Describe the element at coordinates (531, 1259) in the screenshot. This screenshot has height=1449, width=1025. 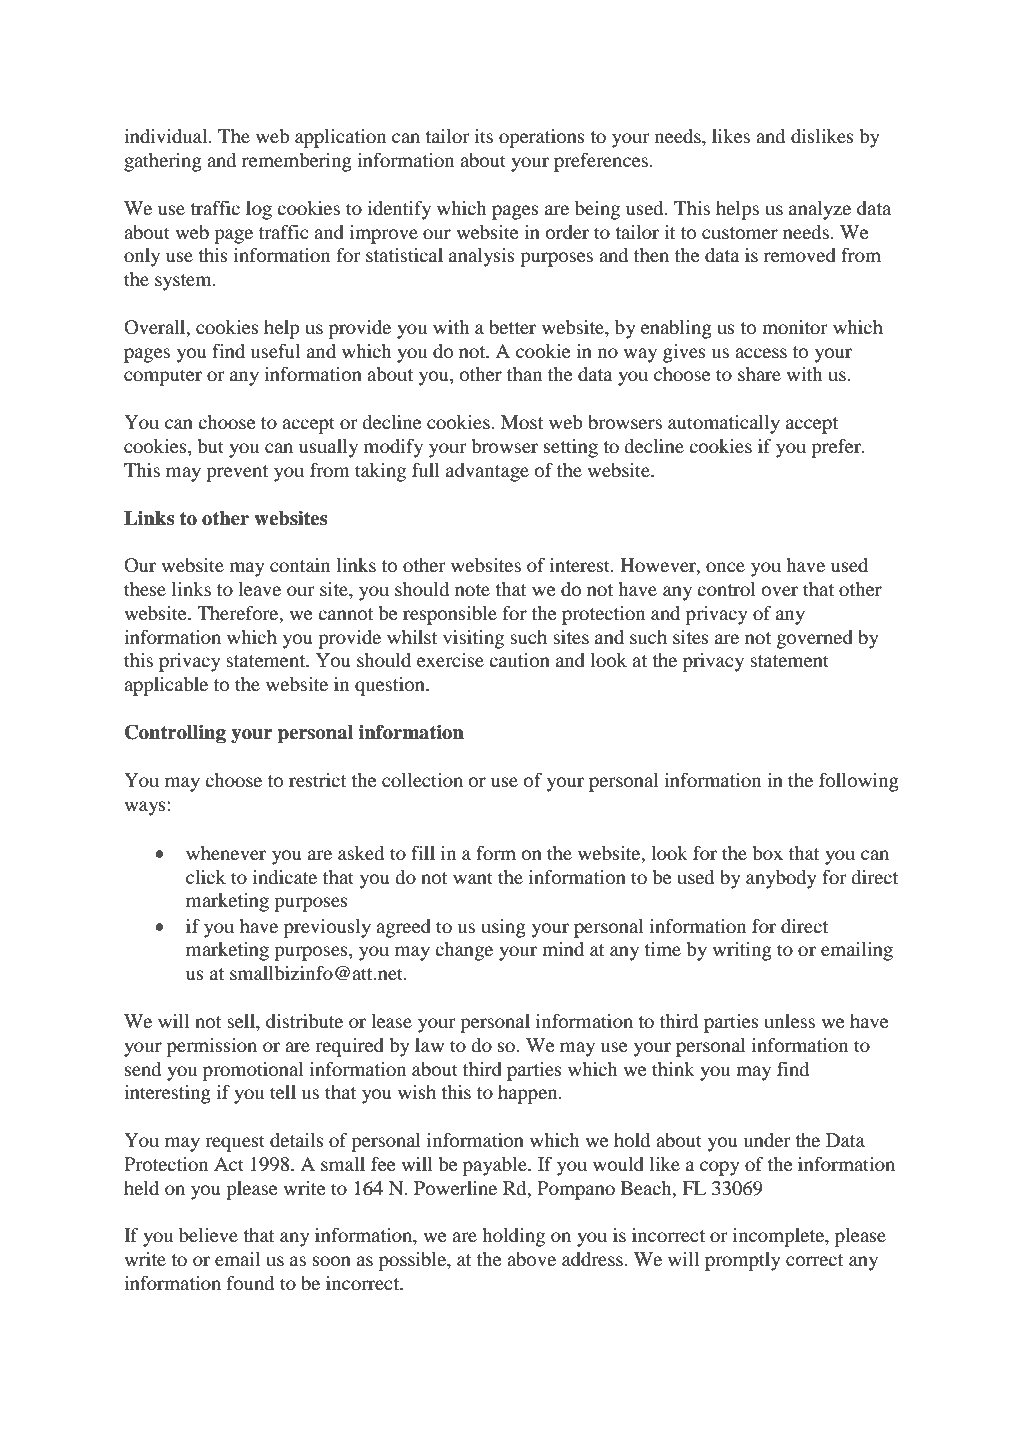
I see `above` at that location.
